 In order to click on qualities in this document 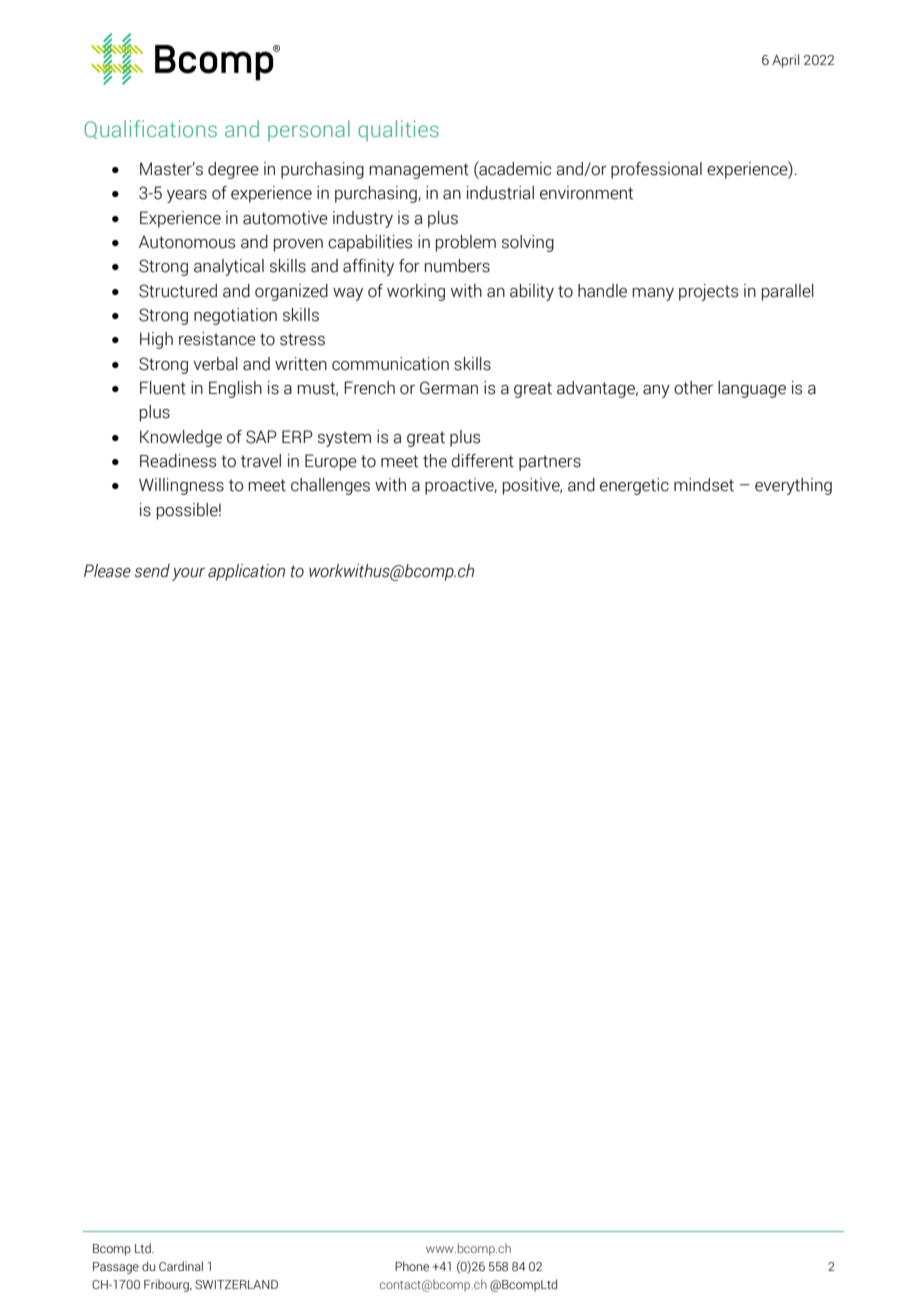, I will do `click(398, 130)`.
